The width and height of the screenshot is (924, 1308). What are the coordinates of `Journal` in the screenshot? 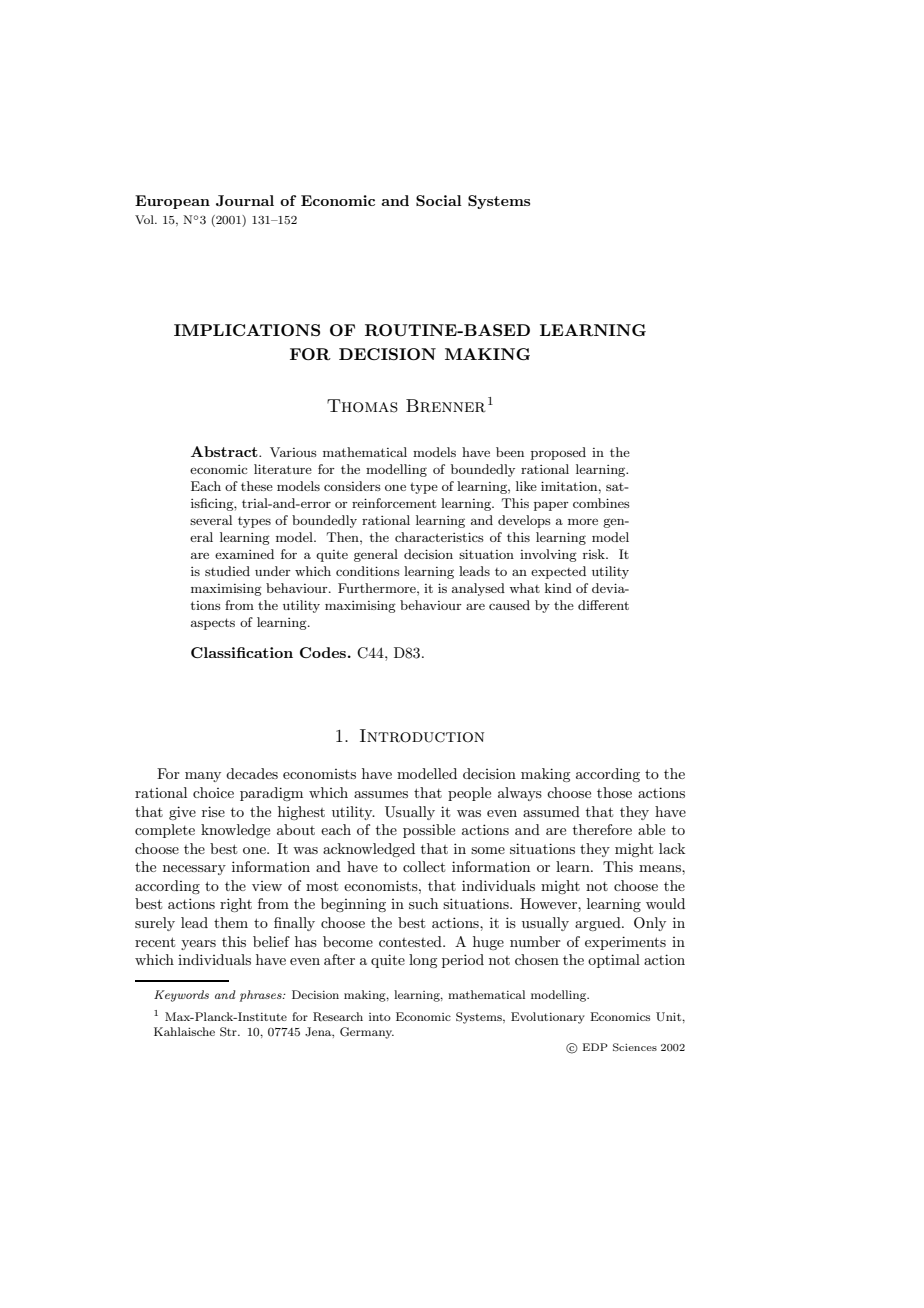 It's located at (245, 200).
